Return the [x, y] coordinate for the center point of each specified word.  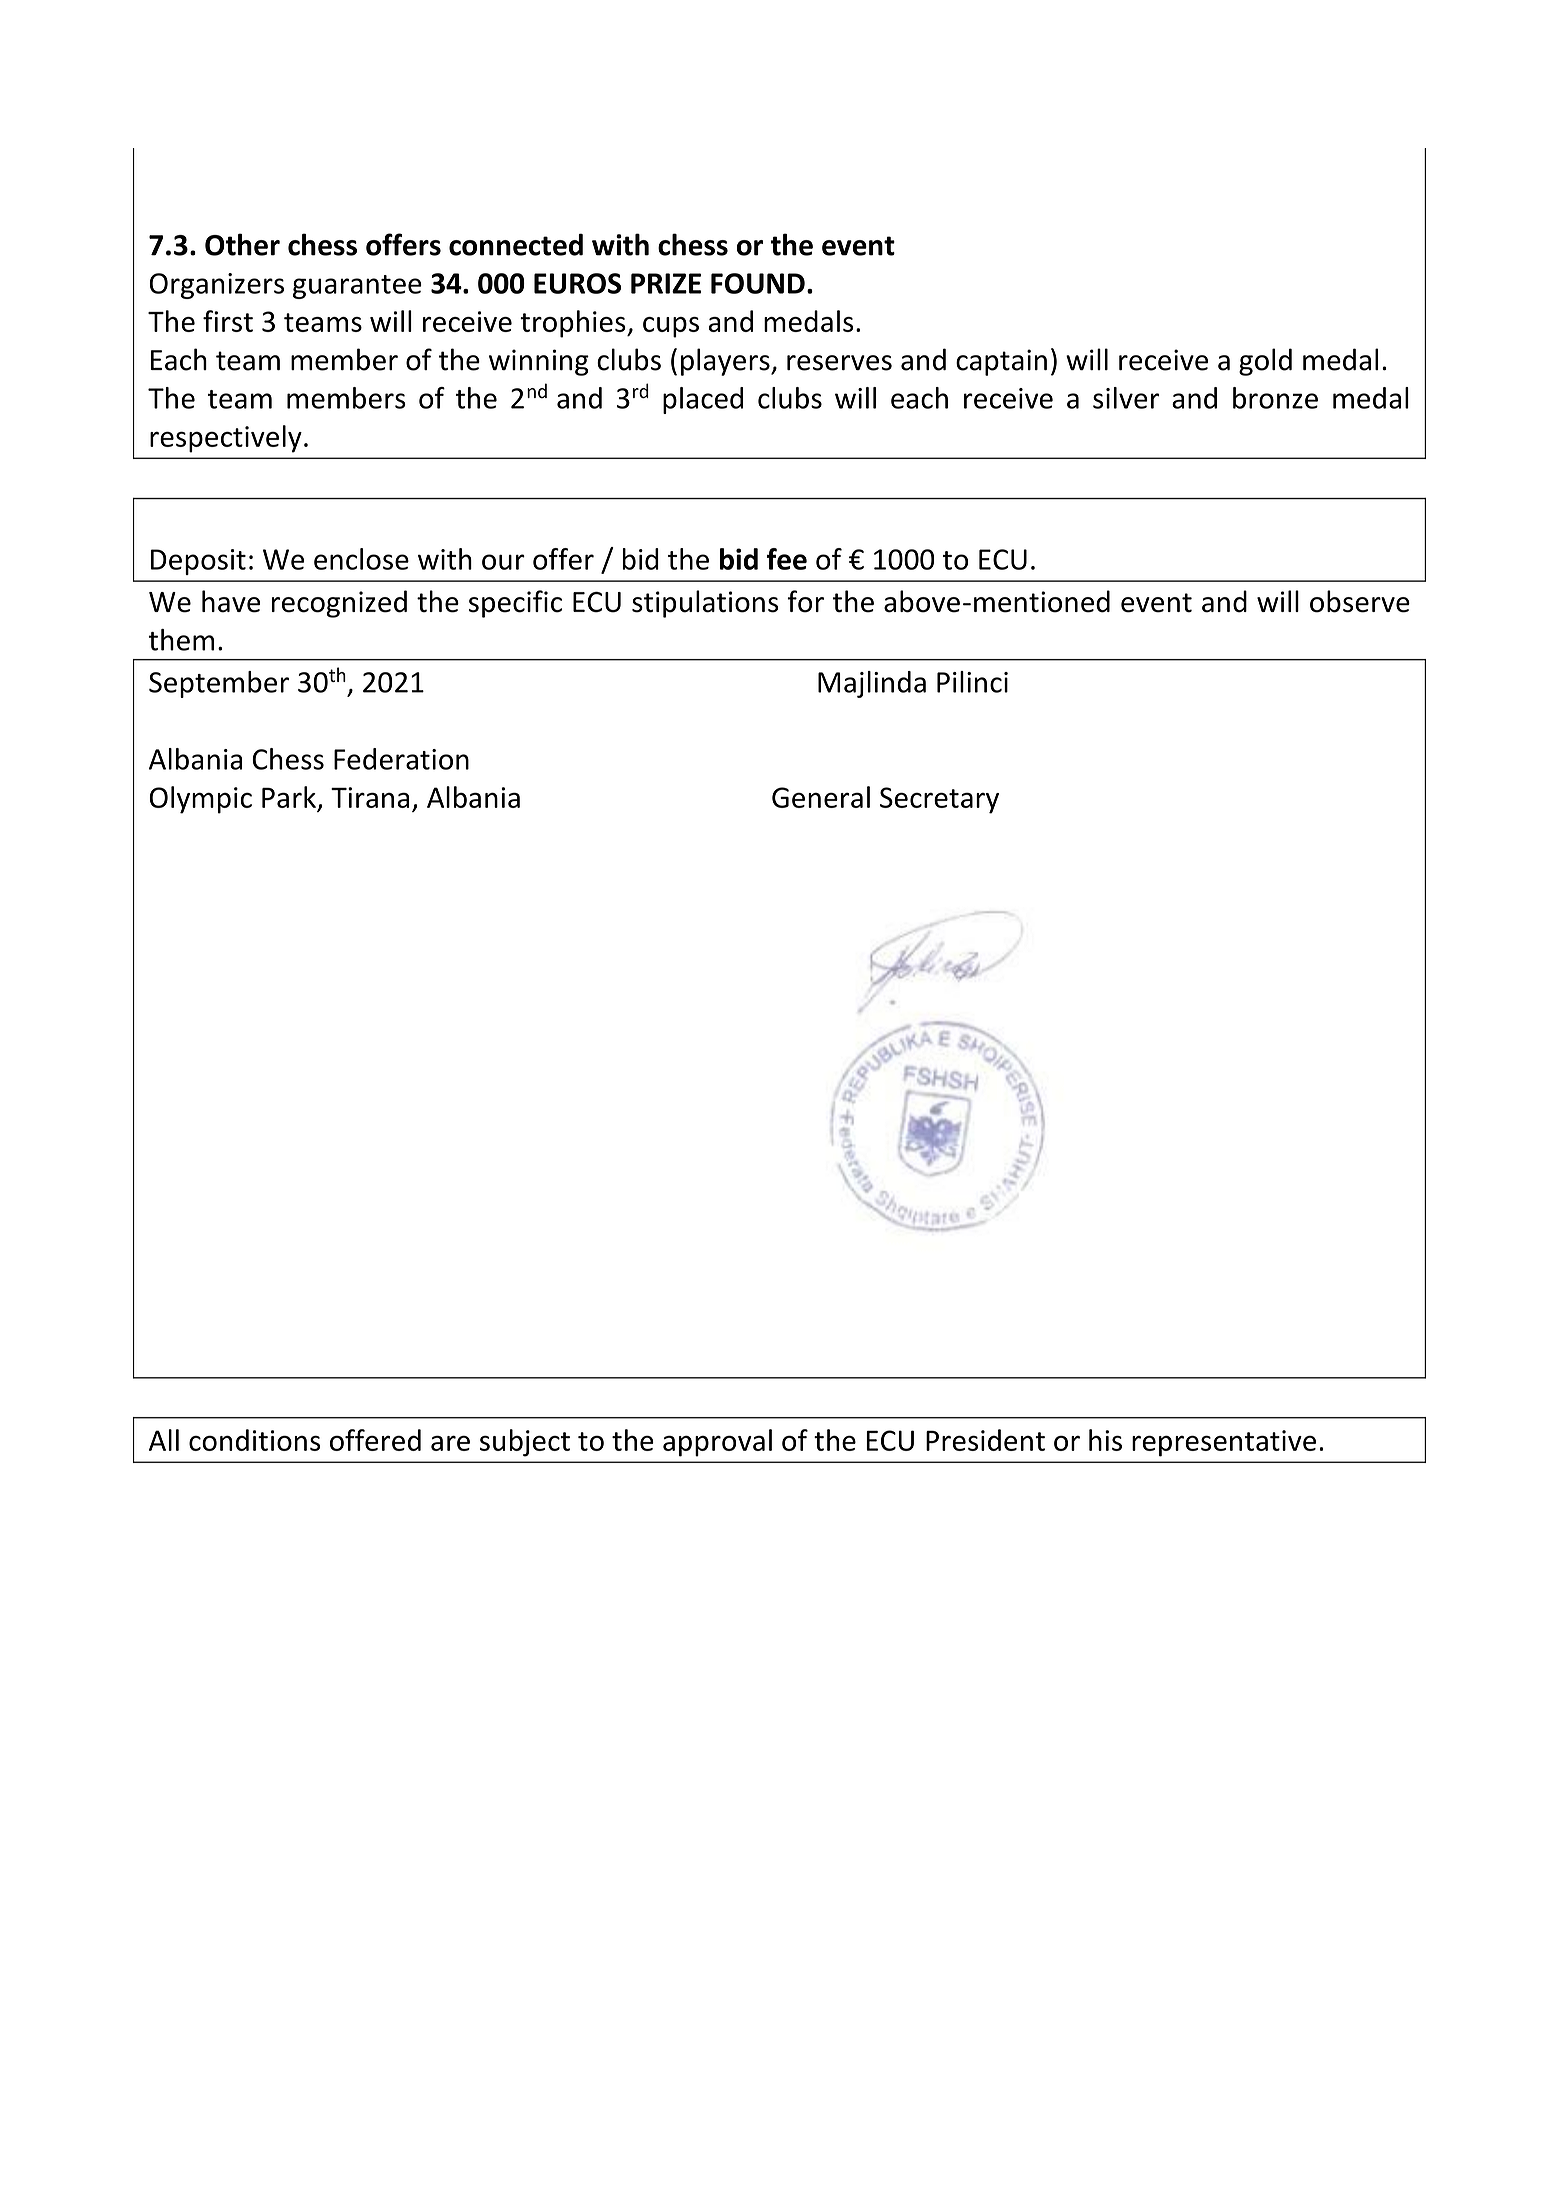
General [821, 797]
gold [1265, 362]
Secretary [939, 800]
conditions [254, 1440]
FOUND [758, 283]
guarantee [357, 287]
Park [289, 797]
